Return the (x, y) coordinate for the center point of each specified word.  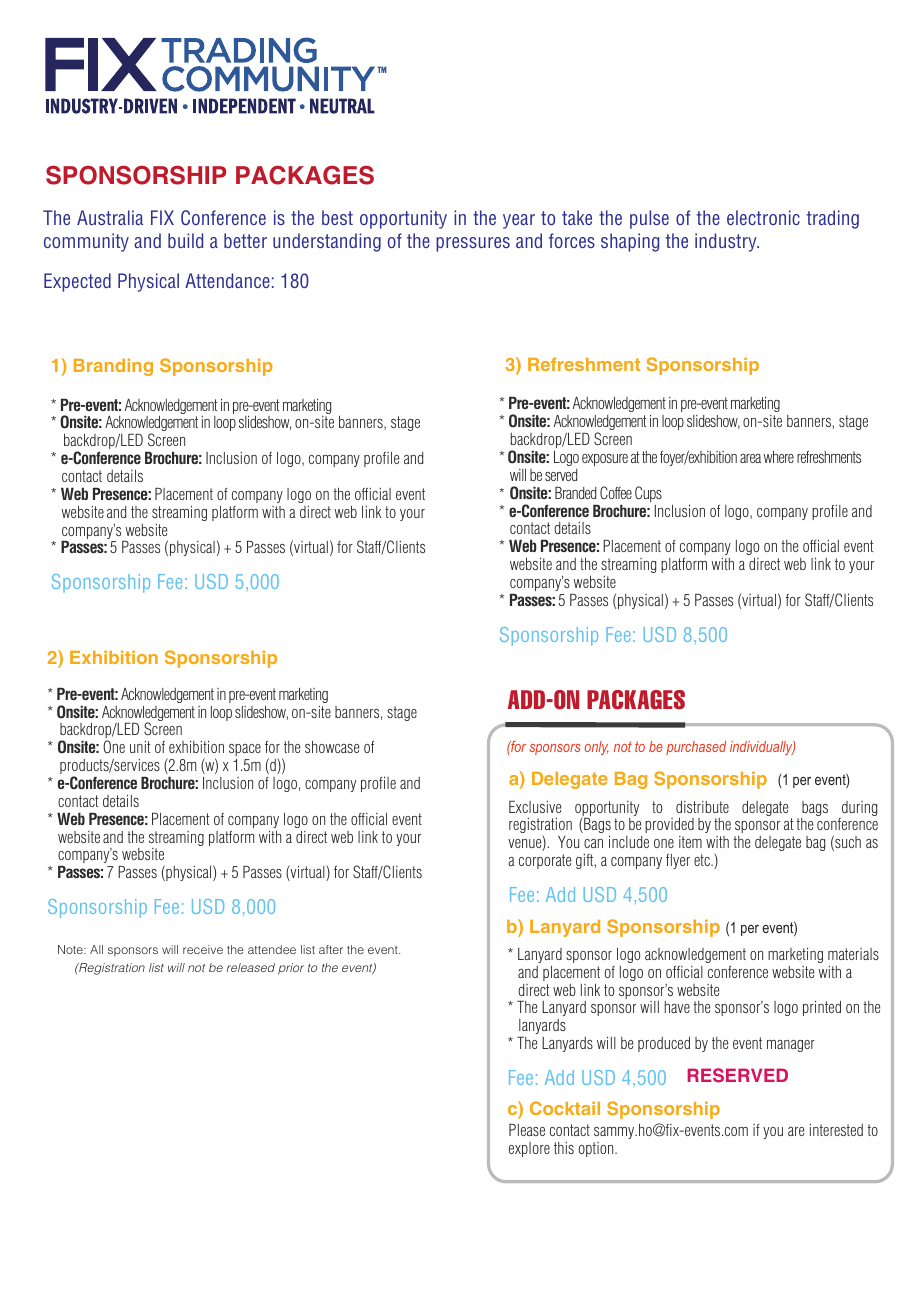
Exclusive (535, 806)
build (185, 240)
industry (727, 242)
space (245, 750)
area (750, 458)
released (251, 967)
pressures (473, 244)
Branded (575, 492)
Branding (113, 367)
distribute (702, 807)
